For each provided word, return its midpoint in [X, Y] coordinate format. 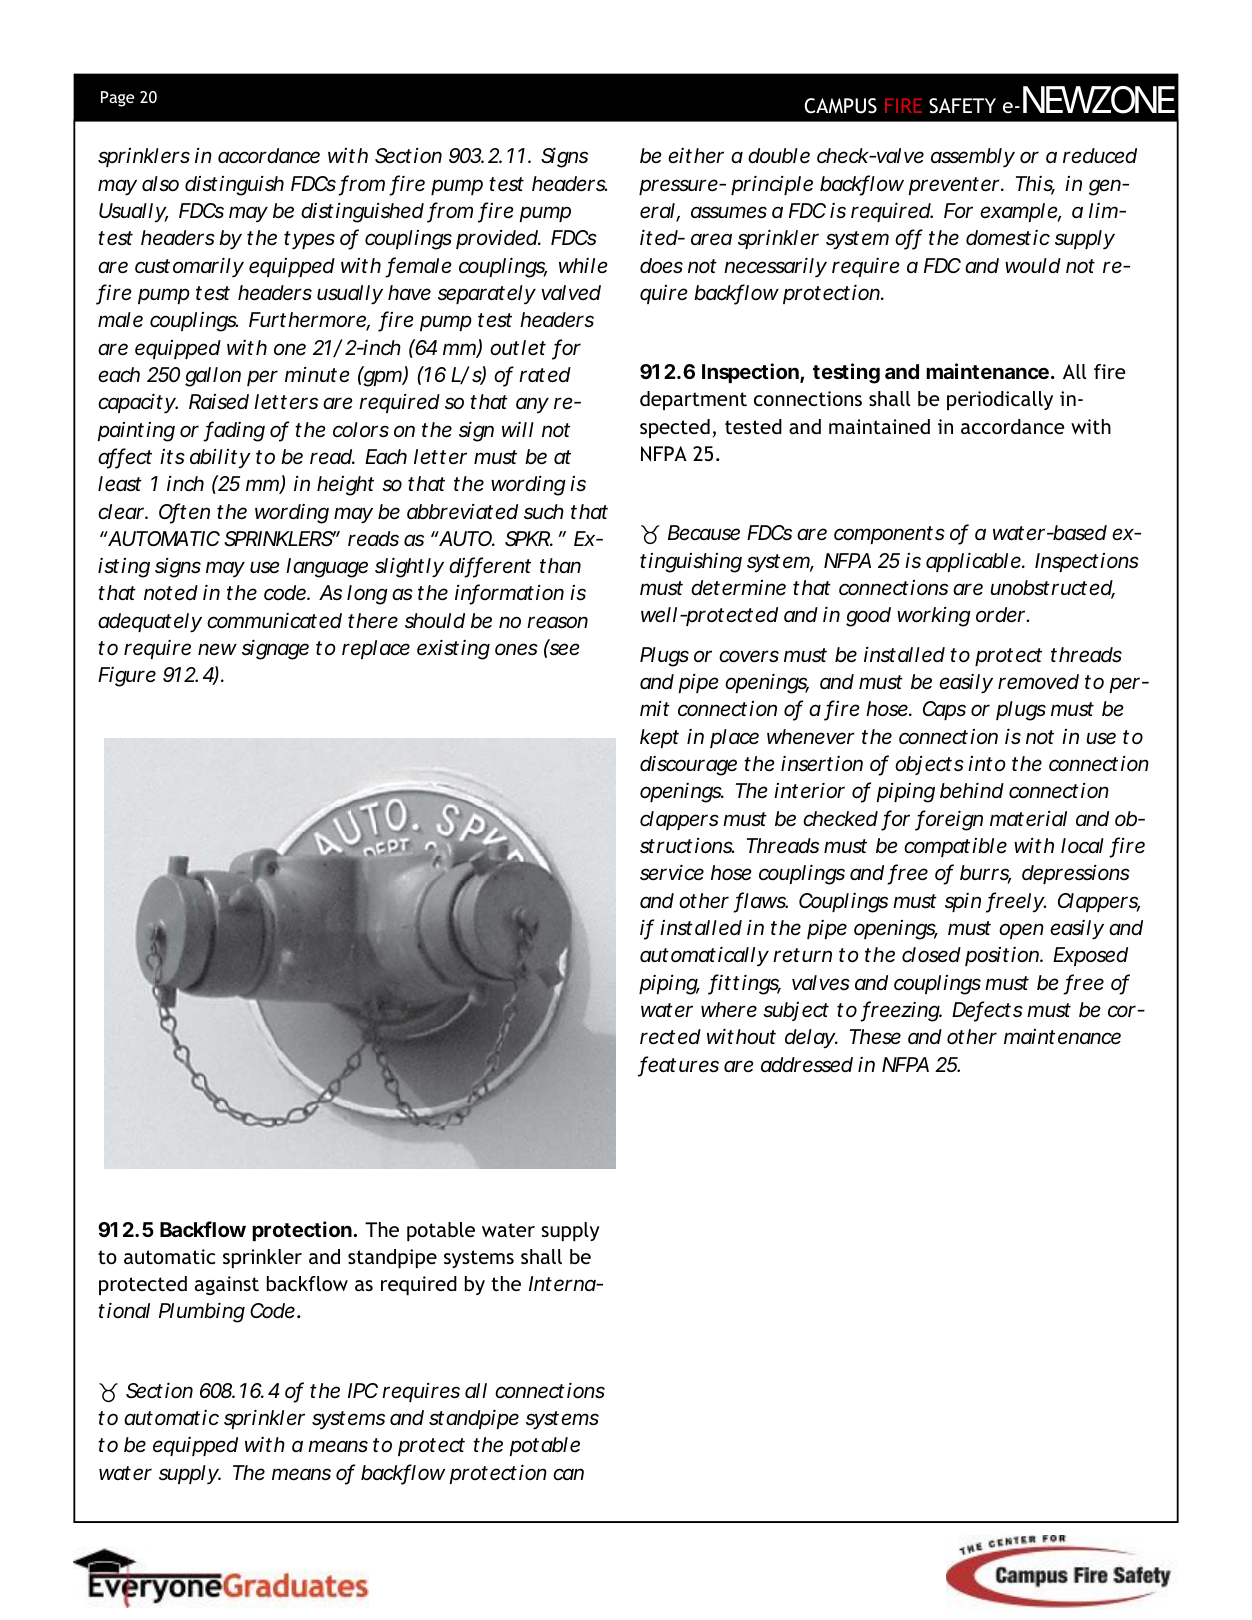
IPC [363, 1390]
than [560, 565]
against [227, 1285]
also [160, 184]
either [696, 156]
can [568, 1474]
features [678, 1065]
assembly [973, 158]
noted [171, 593]
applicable [974, 562]
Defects [987, 1010]
